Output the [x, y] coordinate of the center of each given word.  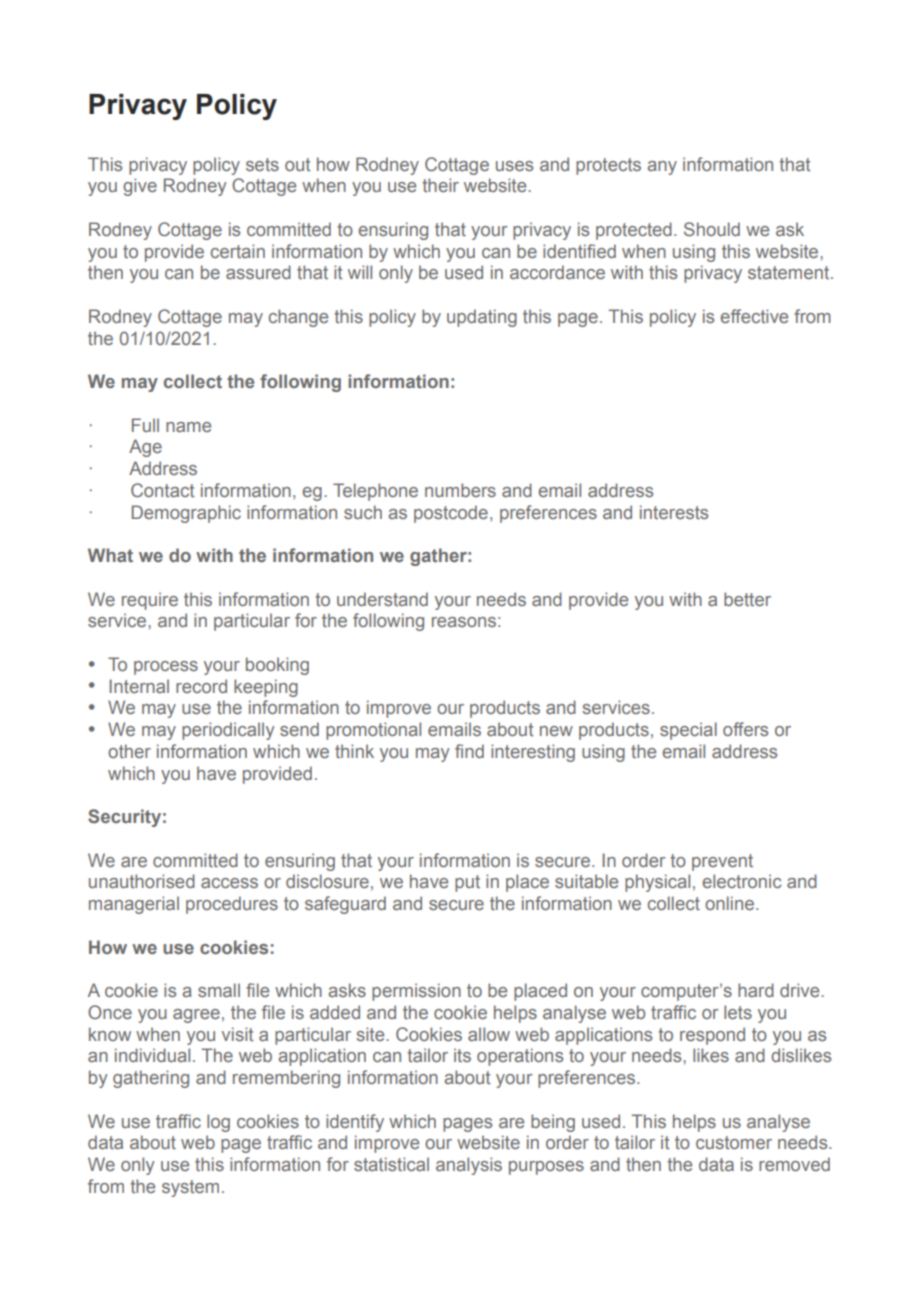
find [469, 751]
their [440, 185]
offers [745, 729]
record [201, 686]
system [190, 1188]
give [140, 187]
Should [712, 229]
